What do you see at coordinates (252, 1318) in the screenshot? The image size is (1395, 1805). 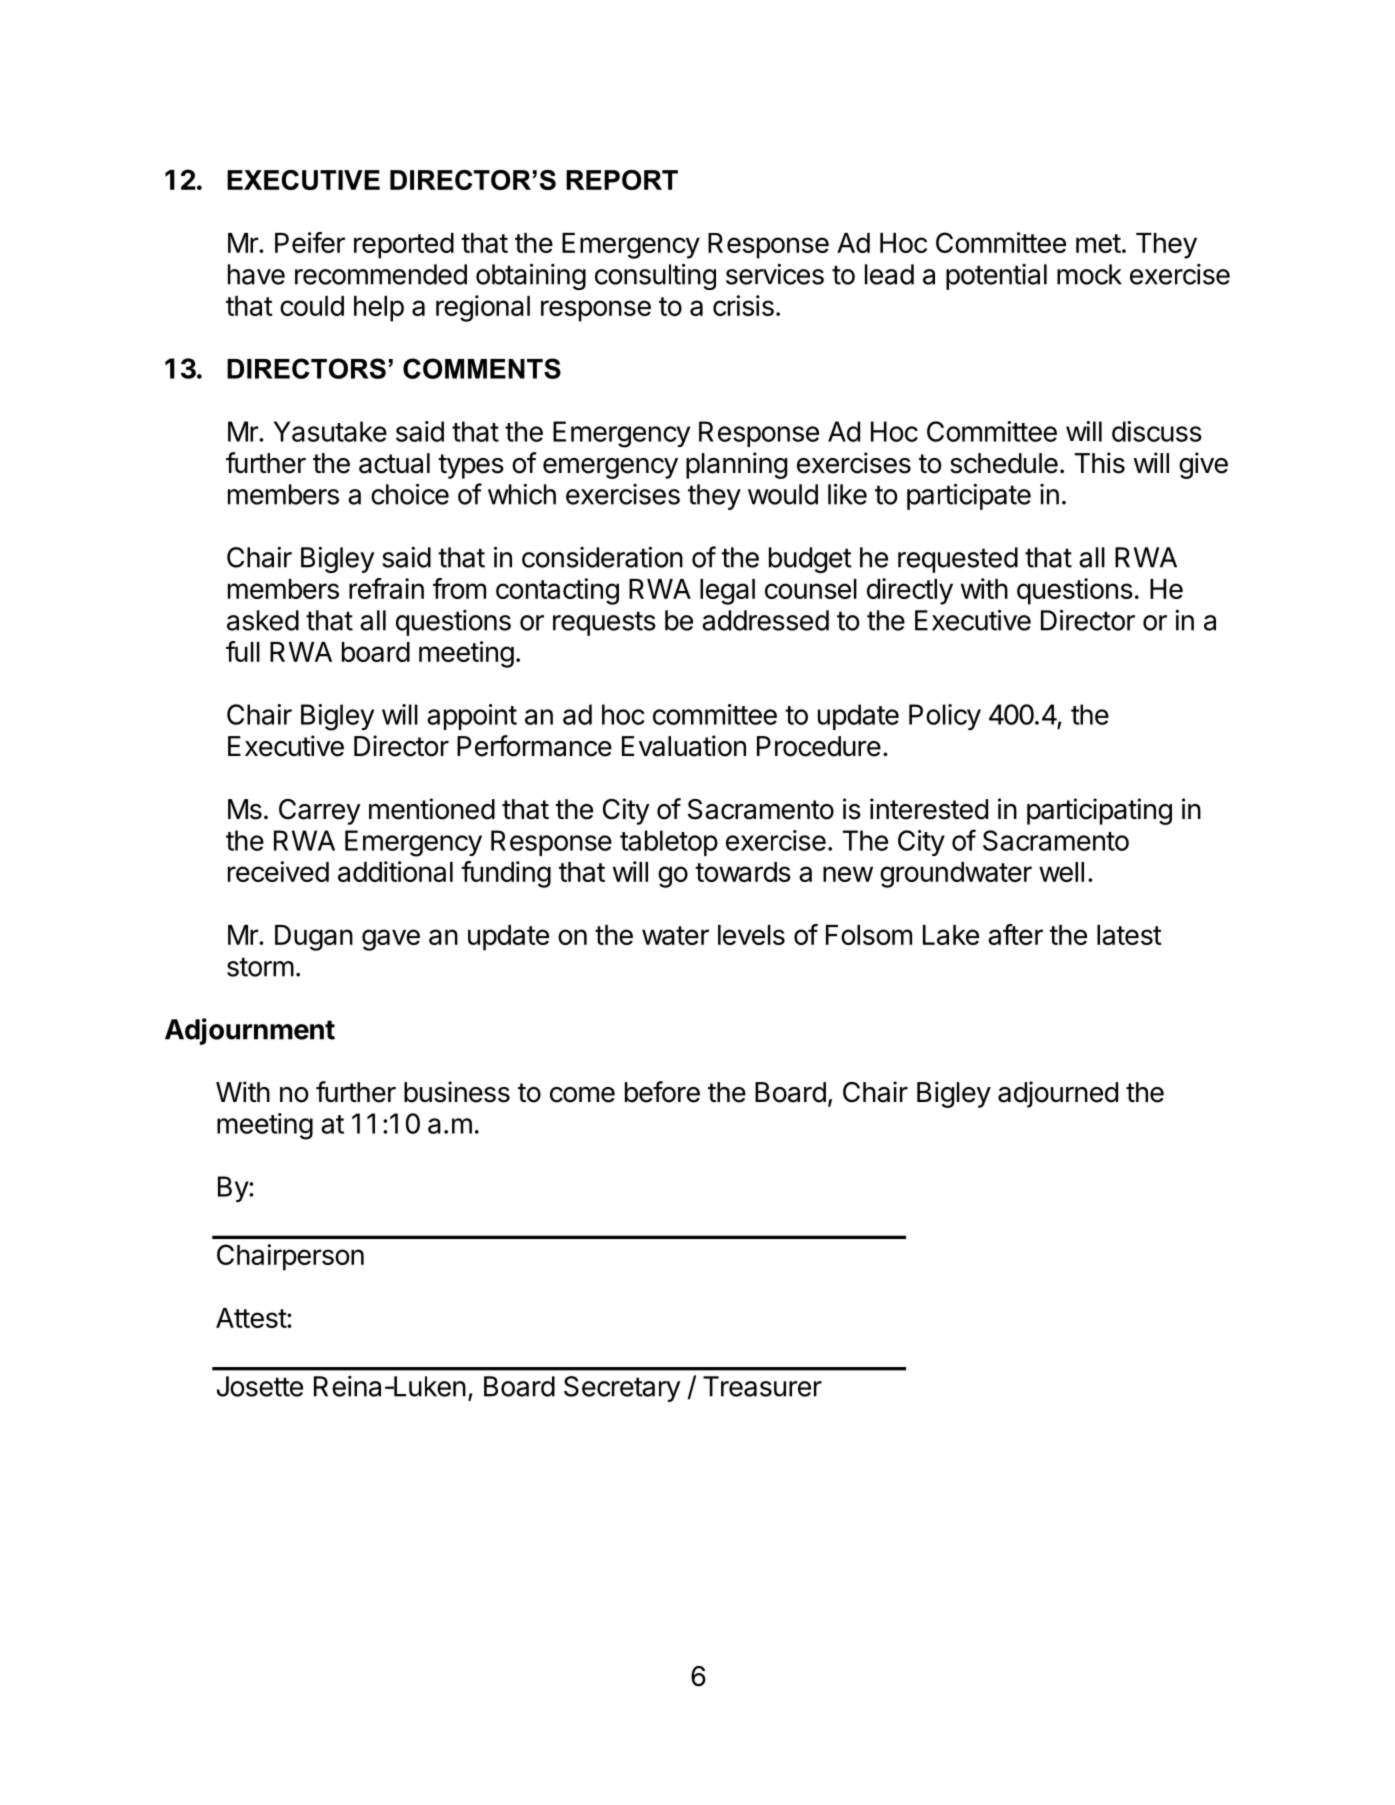 I see `Attest` at bounding box center [252, 1318].
